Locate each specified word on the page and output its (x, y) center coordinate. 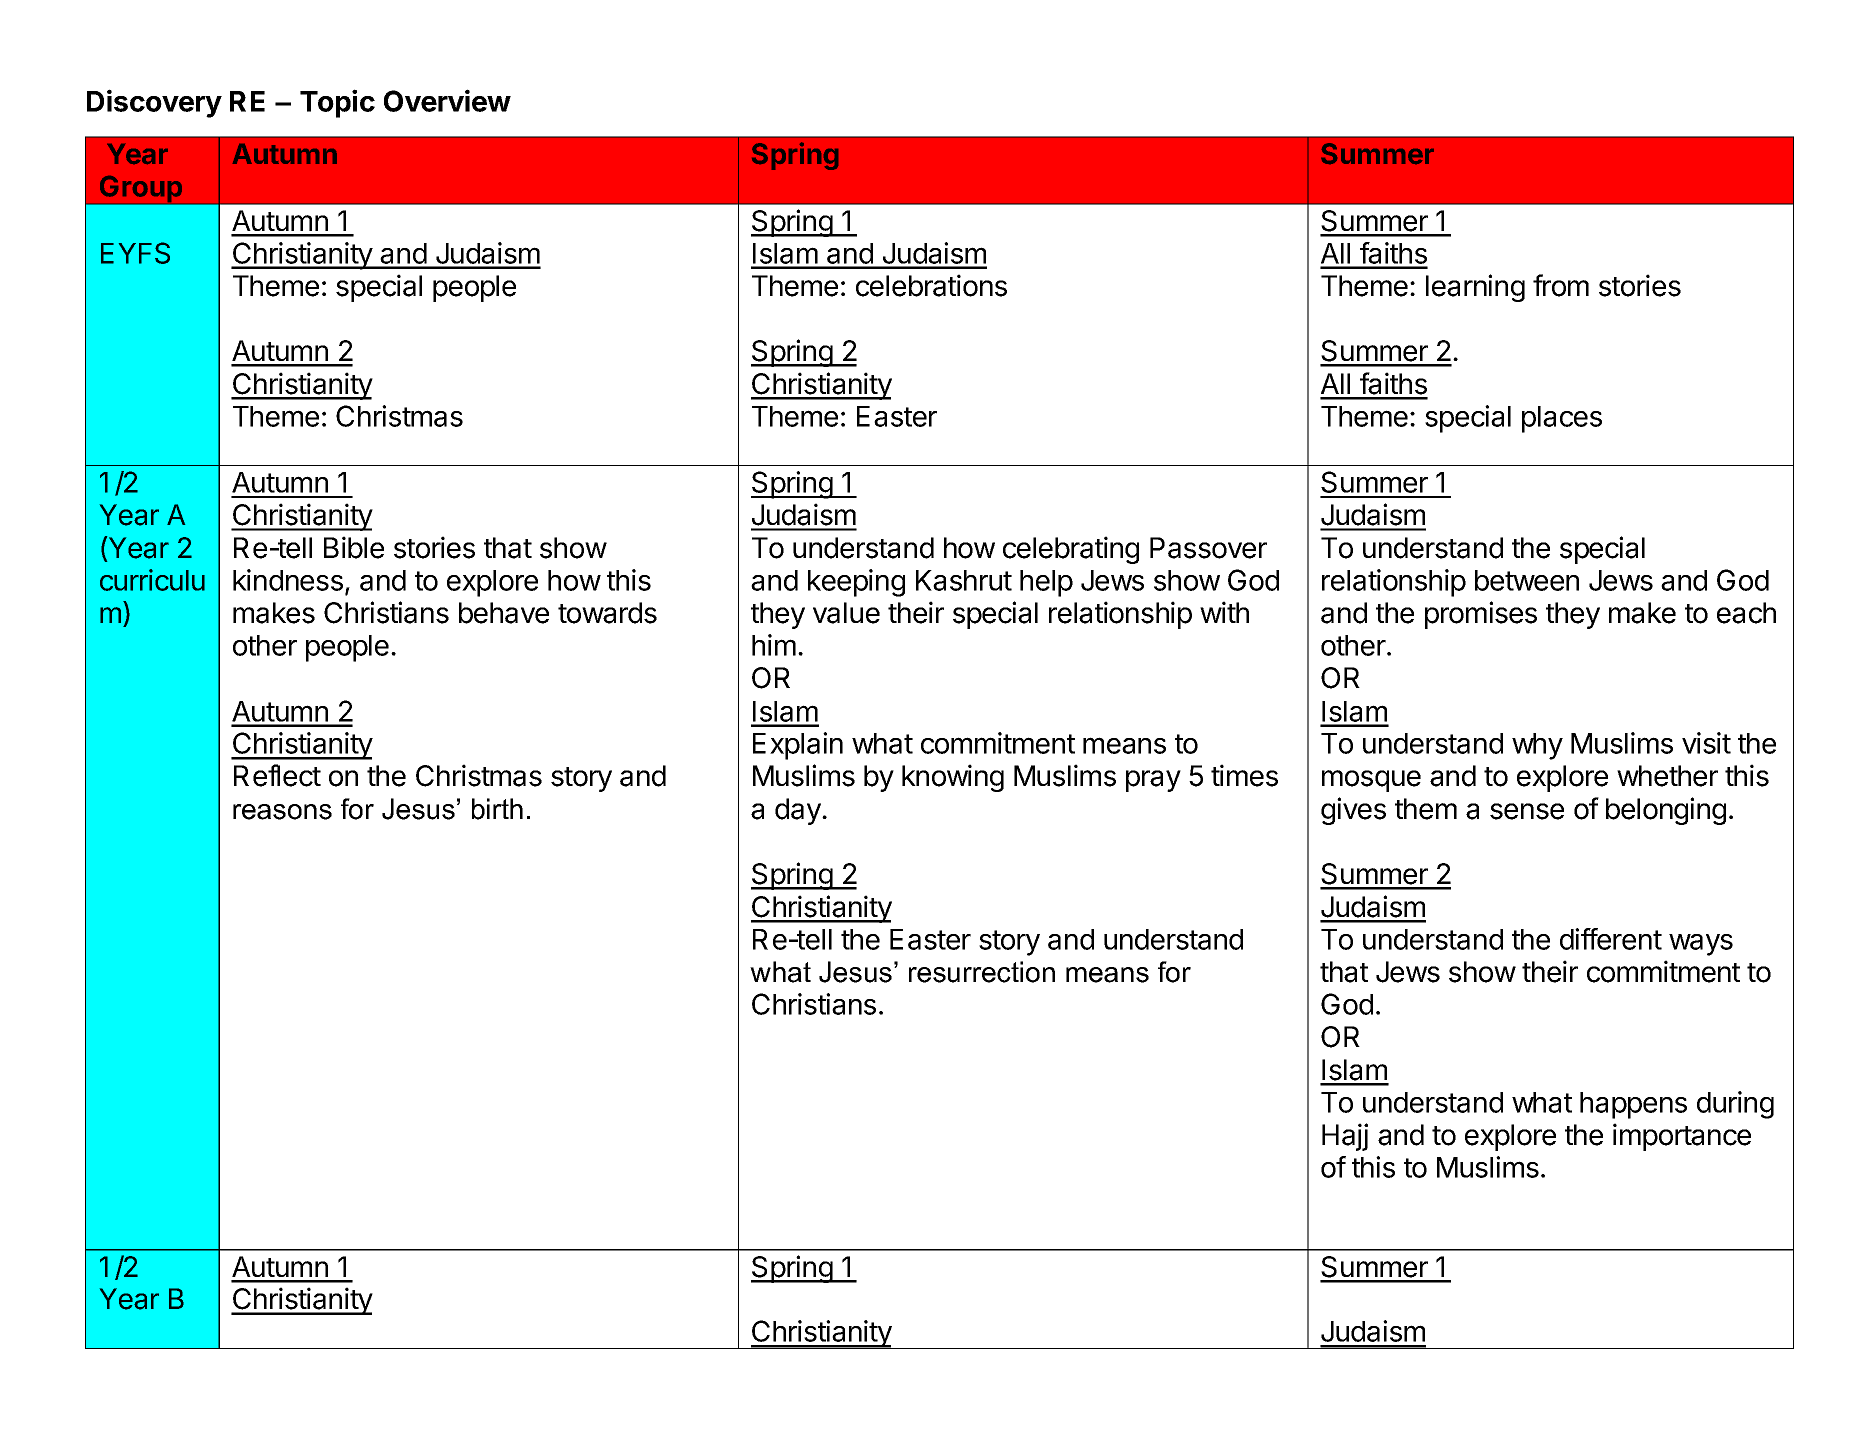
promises (1481, 615)
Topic (337, 103)
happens (1633, 1105)
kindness (288, 580)
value (846, 613)
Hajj (1345, 1137)
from (1561, 285)
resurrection (982, 972)
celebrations (931, 285)
